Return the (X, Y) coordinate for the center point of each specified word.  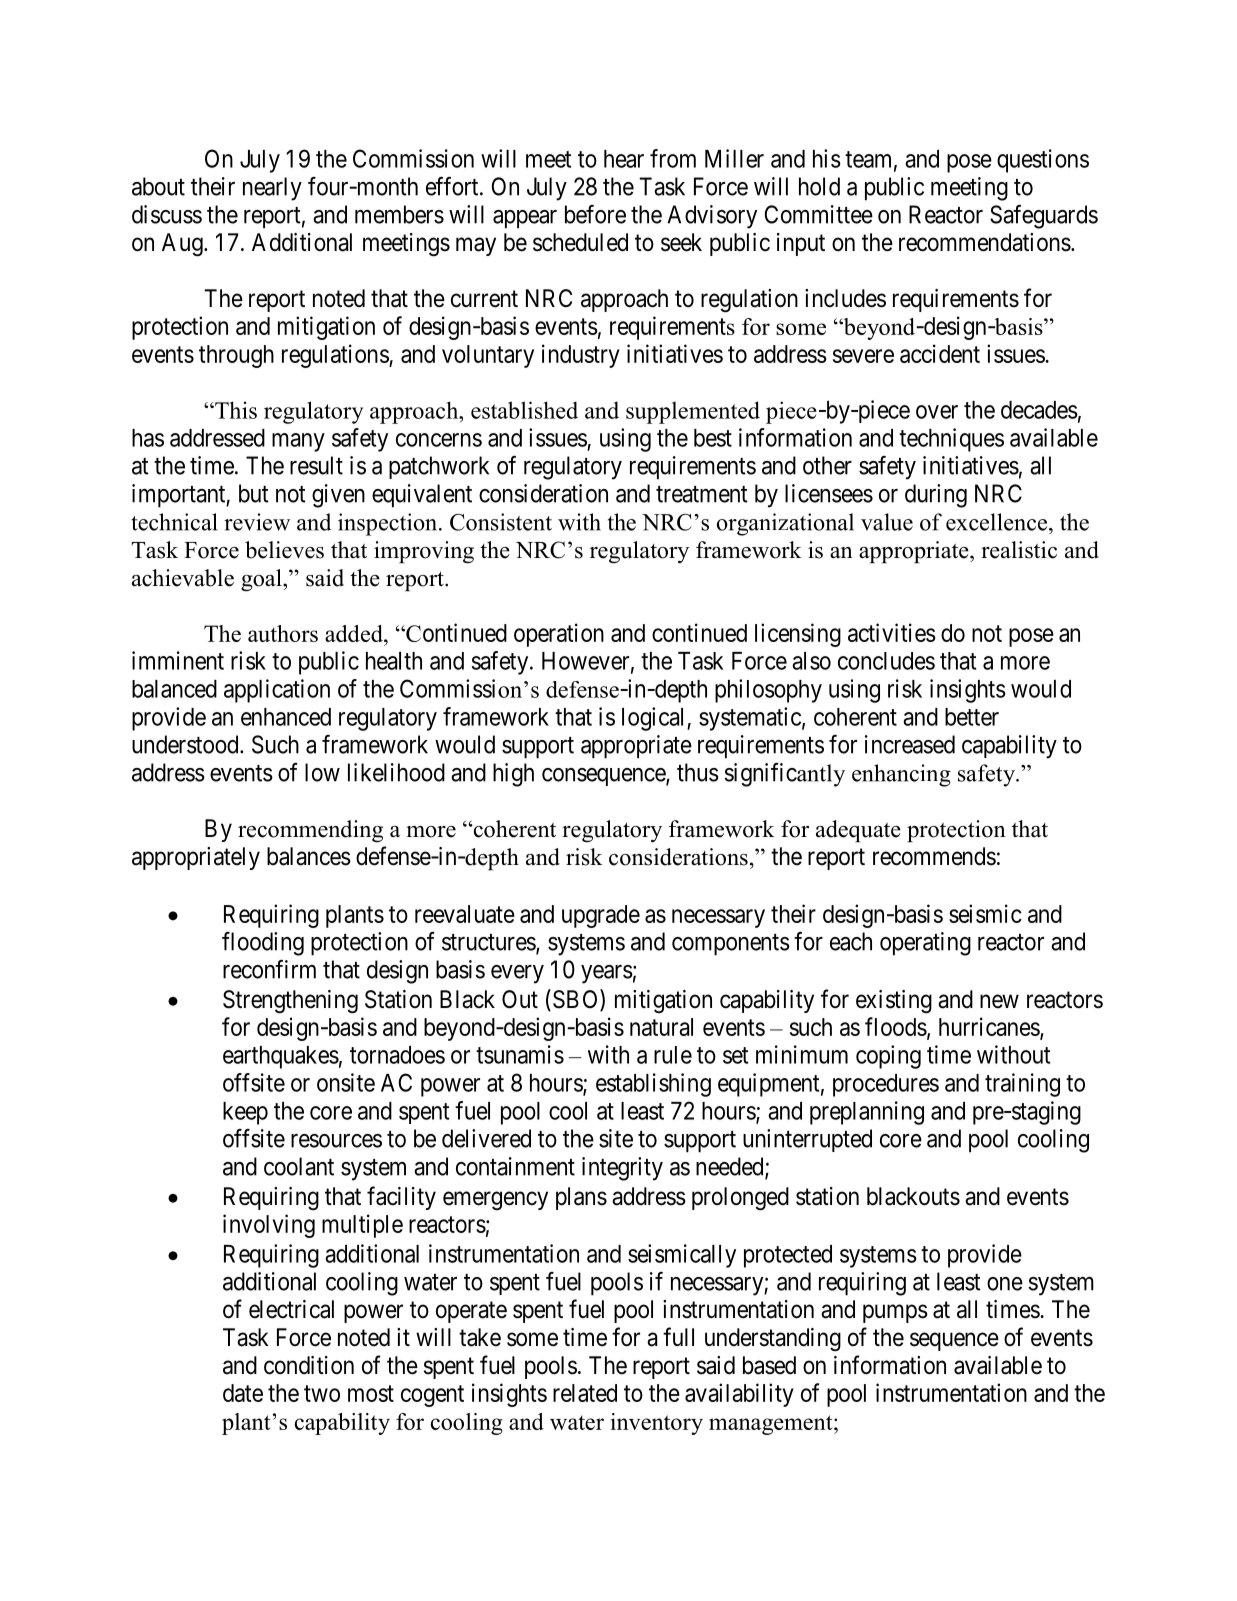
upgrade (601, 916)
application (277, 691)
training (1022, 1085)
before (595, 214)
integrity (622, 1169)
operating (925, 944)
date (243, 1393)
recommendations (985, 242)
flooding (263, 944)
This (235, 410)
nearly (272, 189)
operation (559, 635)
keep (245, 1113)
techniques (951, 440)
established (524, 410)
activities (892, 632)
